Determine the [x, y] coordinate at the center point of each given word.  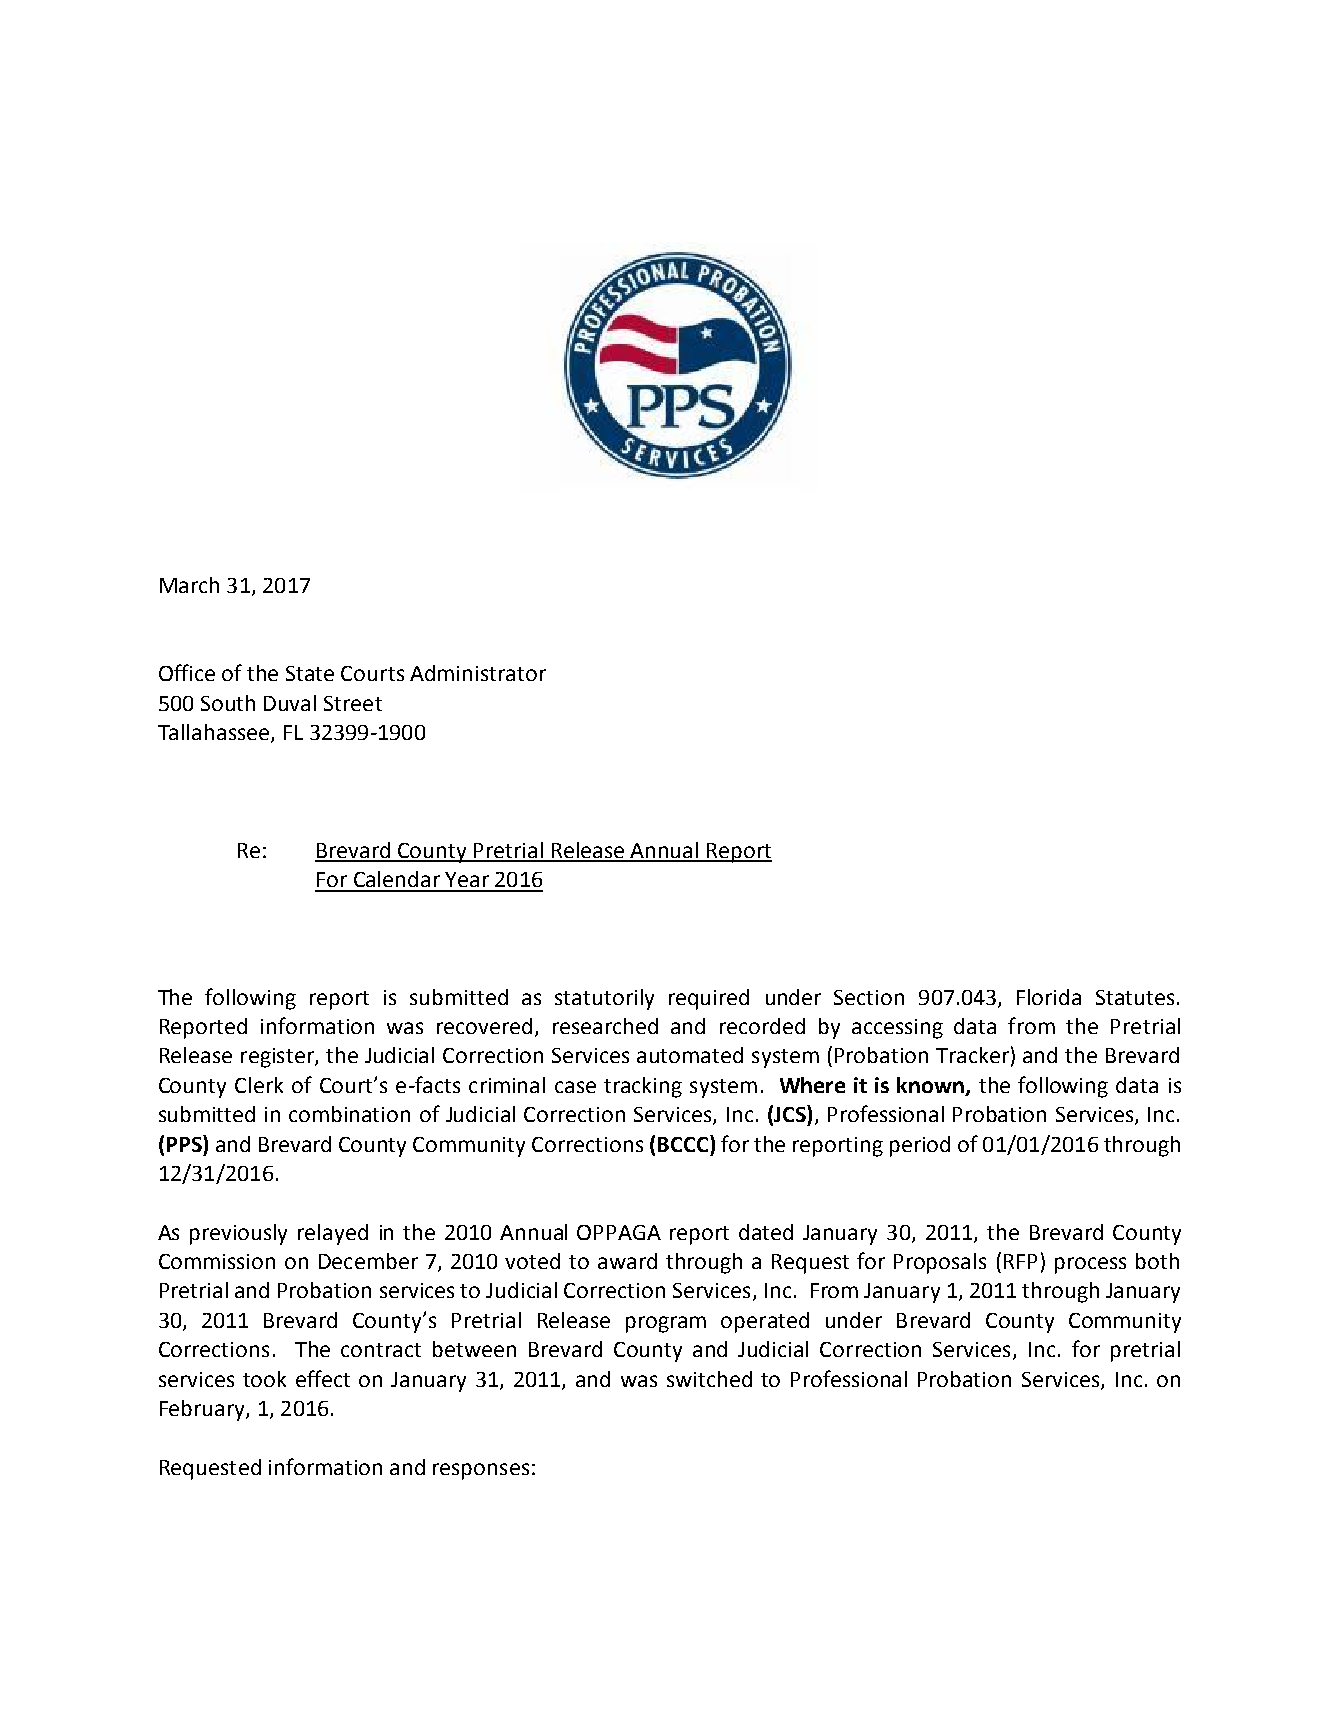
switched [709, 1379]
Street [353, 703]
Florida [1049, 997]
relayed [333, 1234]
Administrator [478, 673]
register [278, 1058]
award [627, 1261]
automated [690, 1055]
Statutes [1135, 997]
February [203, 1410]
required [709, 999]
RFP [1020, 1261]
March [189, 585]
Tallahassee [215, 733]
